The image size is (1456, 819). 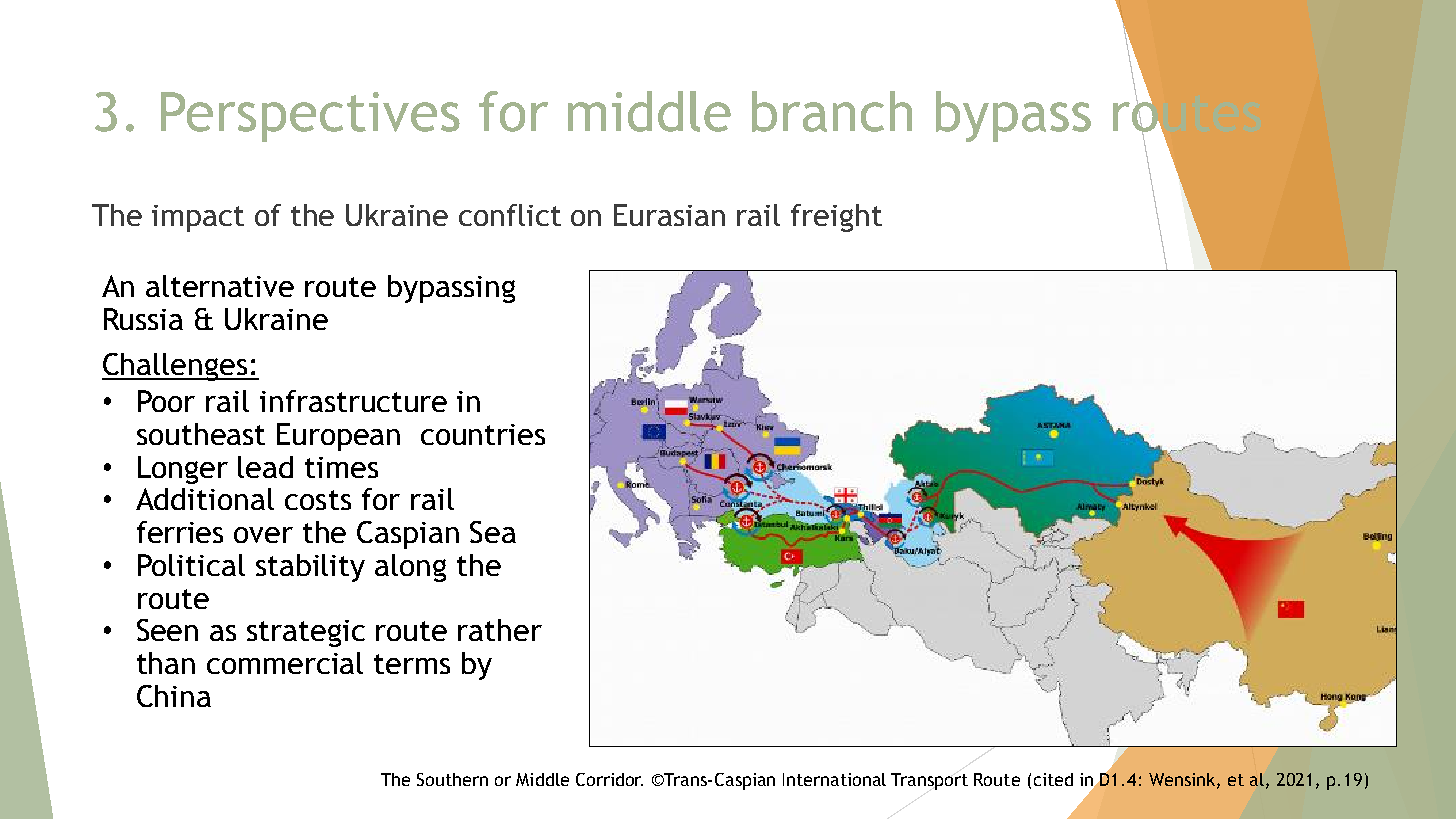 What do you see at coordinates (510, 215) in the screenshot?
I see `conflict` at bounding box center [510, 215].
